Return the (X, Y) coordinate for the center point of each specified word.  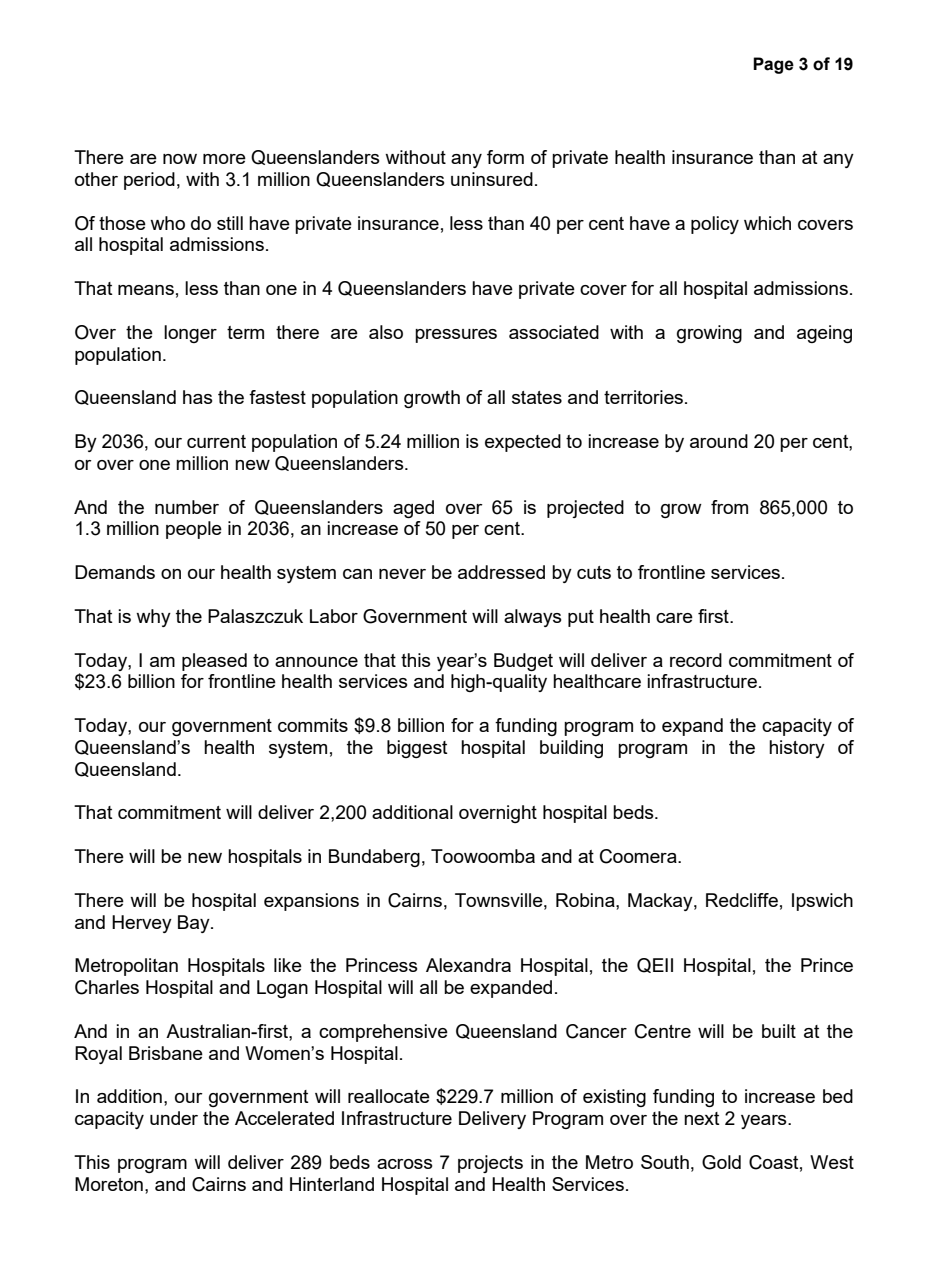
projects (490, 1164)
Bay (195, 924)
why (153, 618)
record (696, 660)
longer (190, 334)
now (180, 159)
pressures (456, 336)
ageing (824, 334)
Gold (721, 1162)
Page (773, 65)
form (505, 157)
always (533, 618)
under (174, 1118)
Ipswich (822, 902)
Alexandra (468, 965)
